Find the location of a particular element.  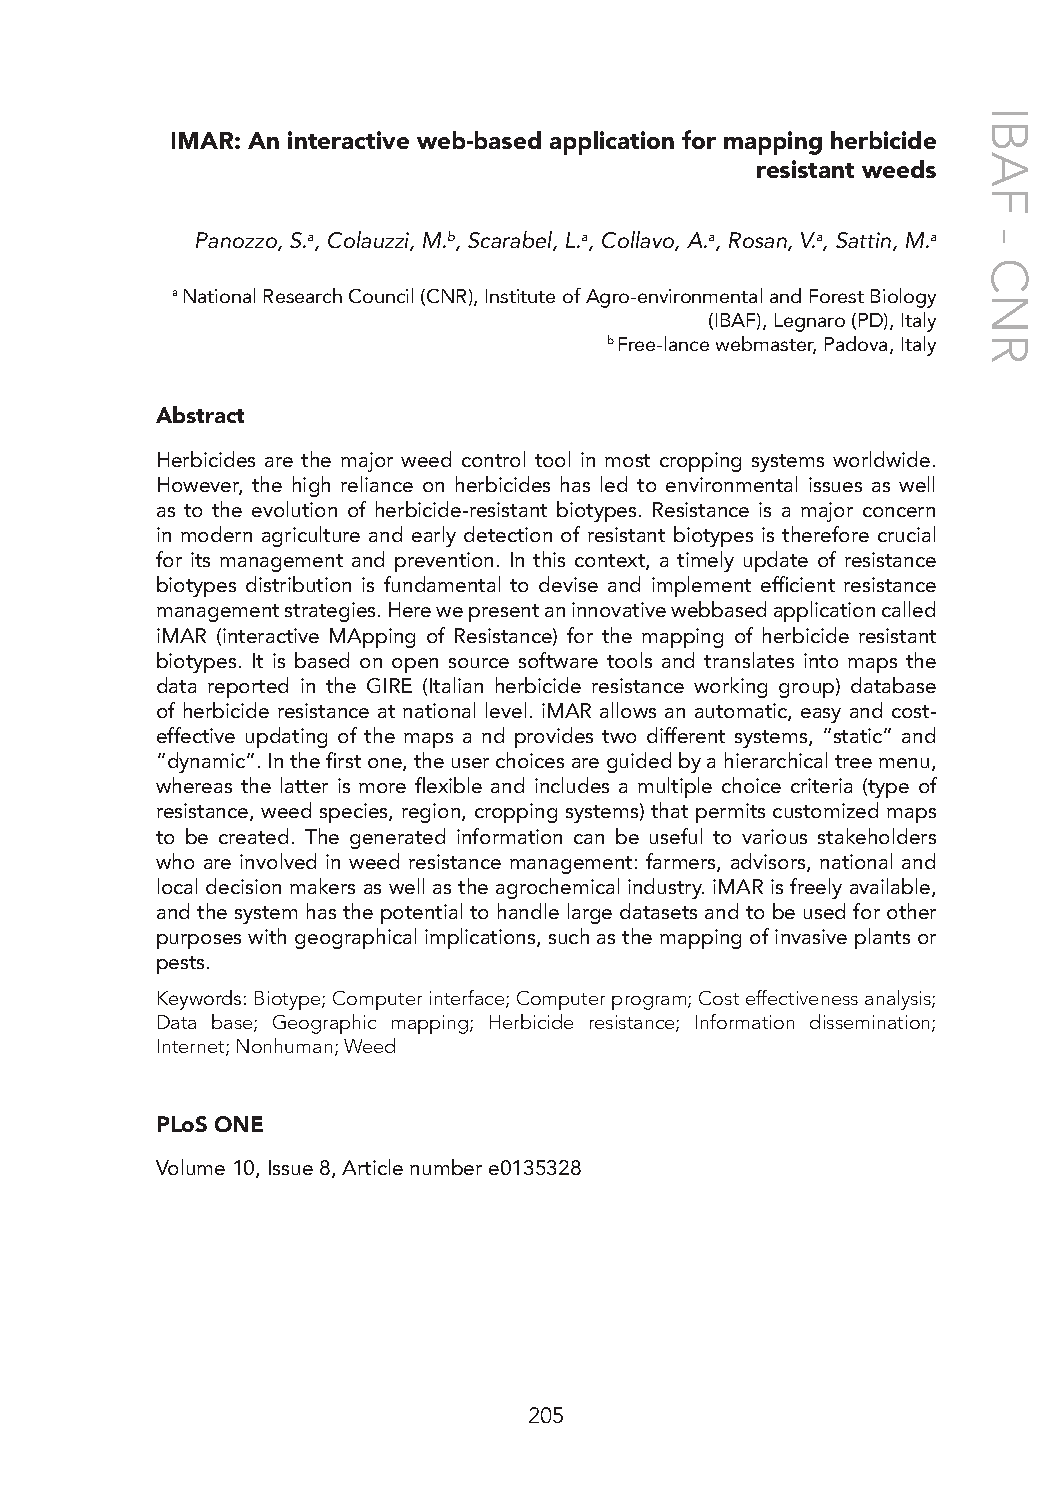

devise is located at coordinates (568, 584).
